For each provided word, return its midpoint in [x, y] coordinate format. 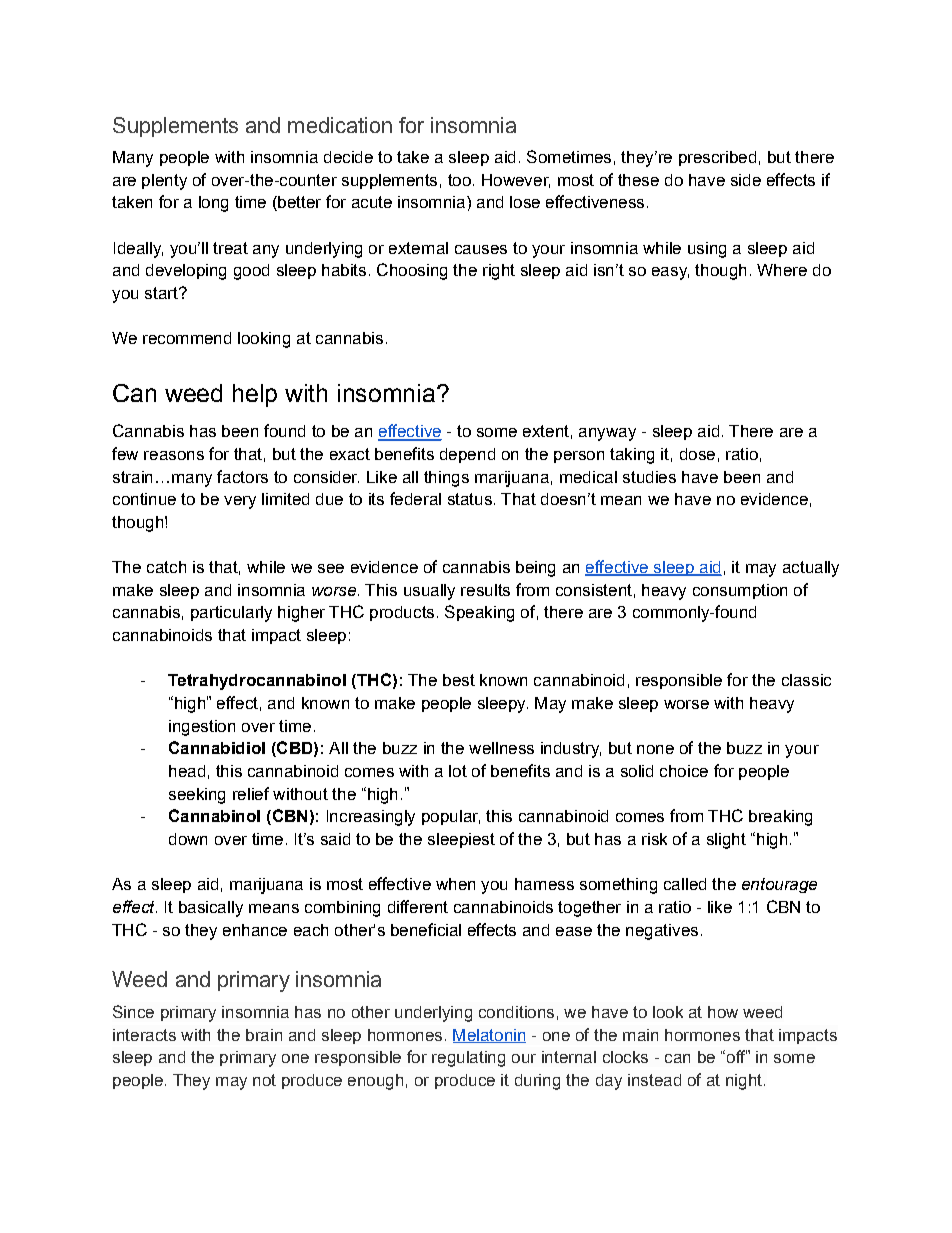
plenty [164, 182]
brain [264, 1035]
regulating [468, 1059]
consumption [740, 591]
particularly [231, 614]
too [459, 180]
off [735, 1056]
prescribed [717, 158]
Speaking [479, 613]
